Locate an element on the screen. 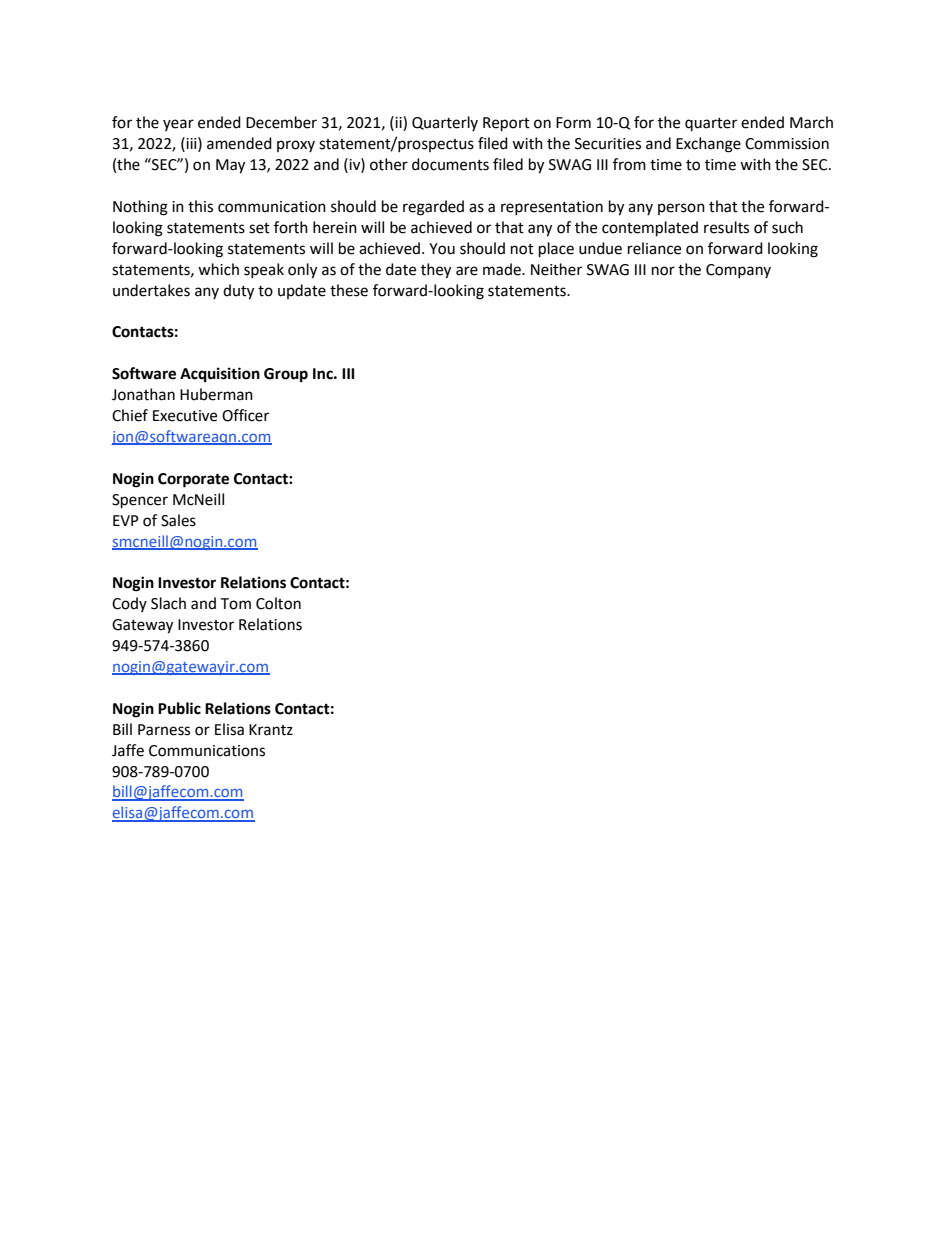 The height and width of the screenshot is (1233, 952). Executive is located at coordinates (185, 416).
